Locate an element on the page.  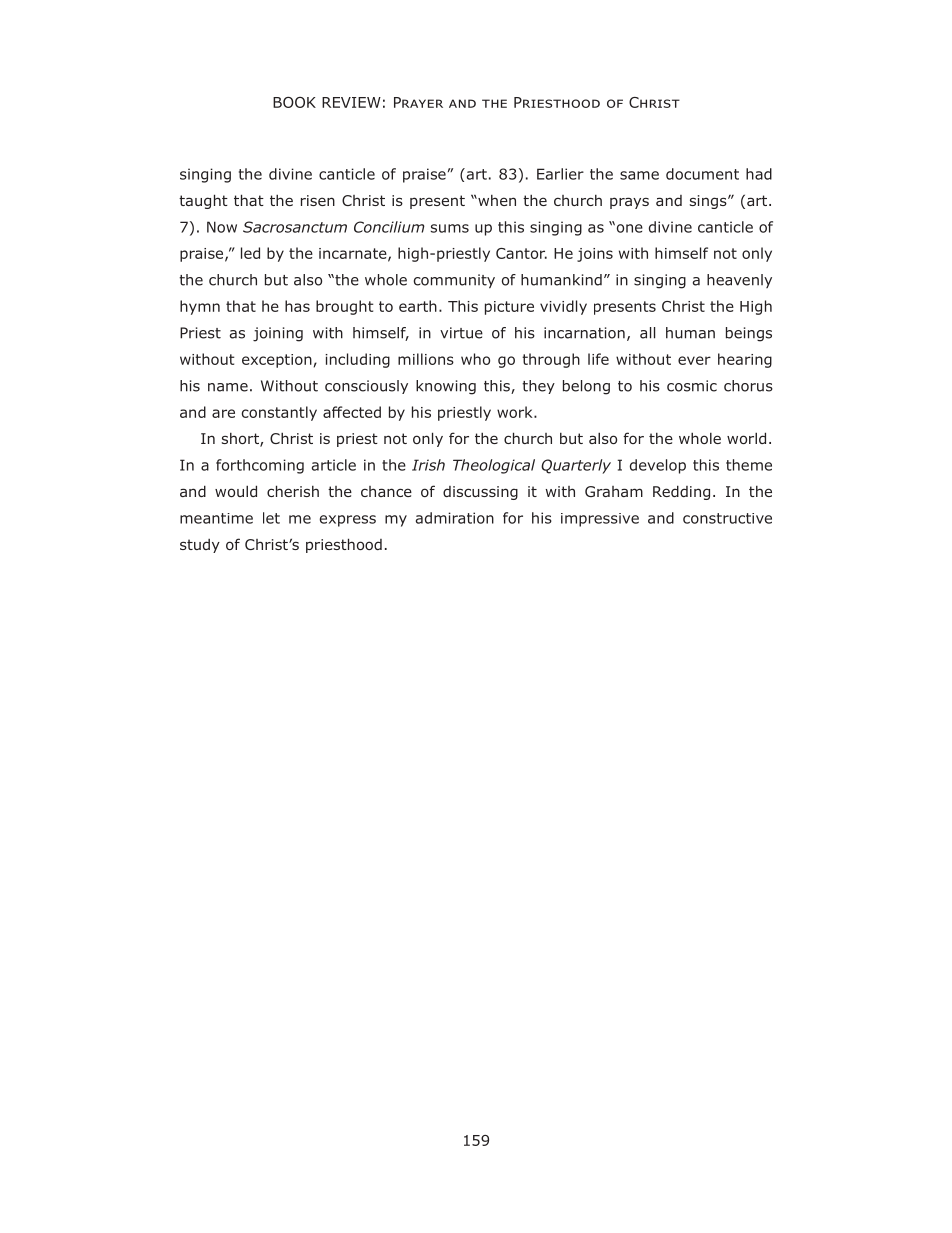
world is located at coordinates (746, 438).
